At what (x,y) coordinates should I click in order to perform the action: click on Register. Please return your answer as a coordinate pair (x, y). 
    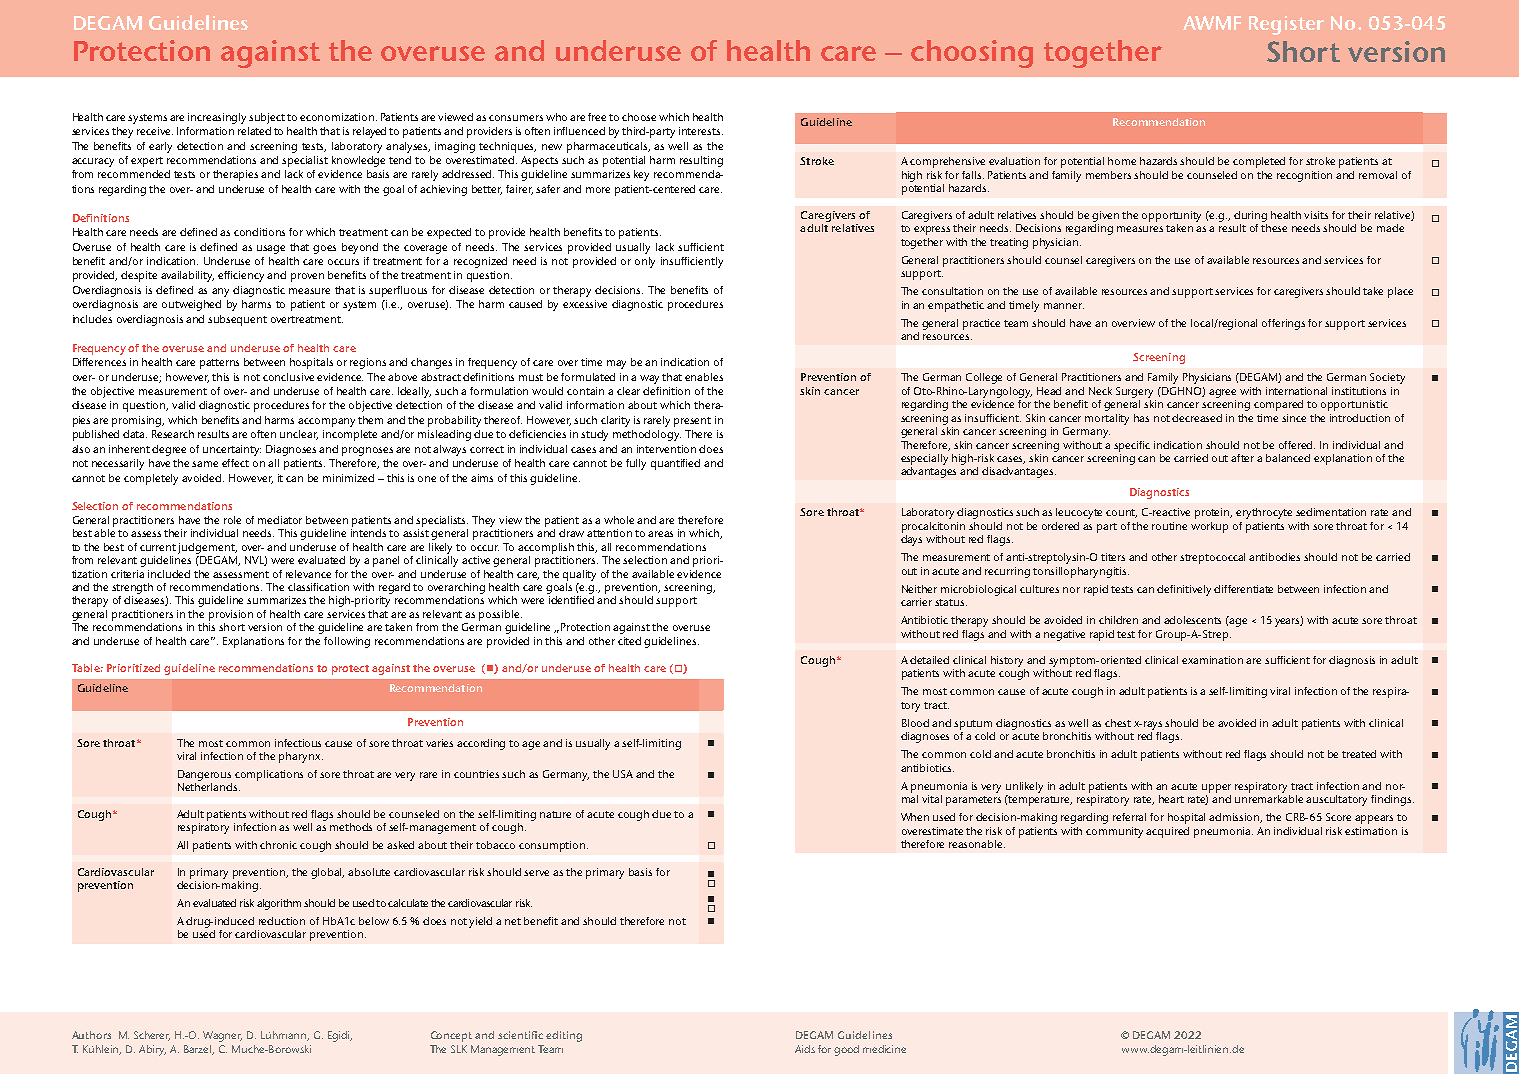
    Looking at the image, I should click on (1286, 25).
